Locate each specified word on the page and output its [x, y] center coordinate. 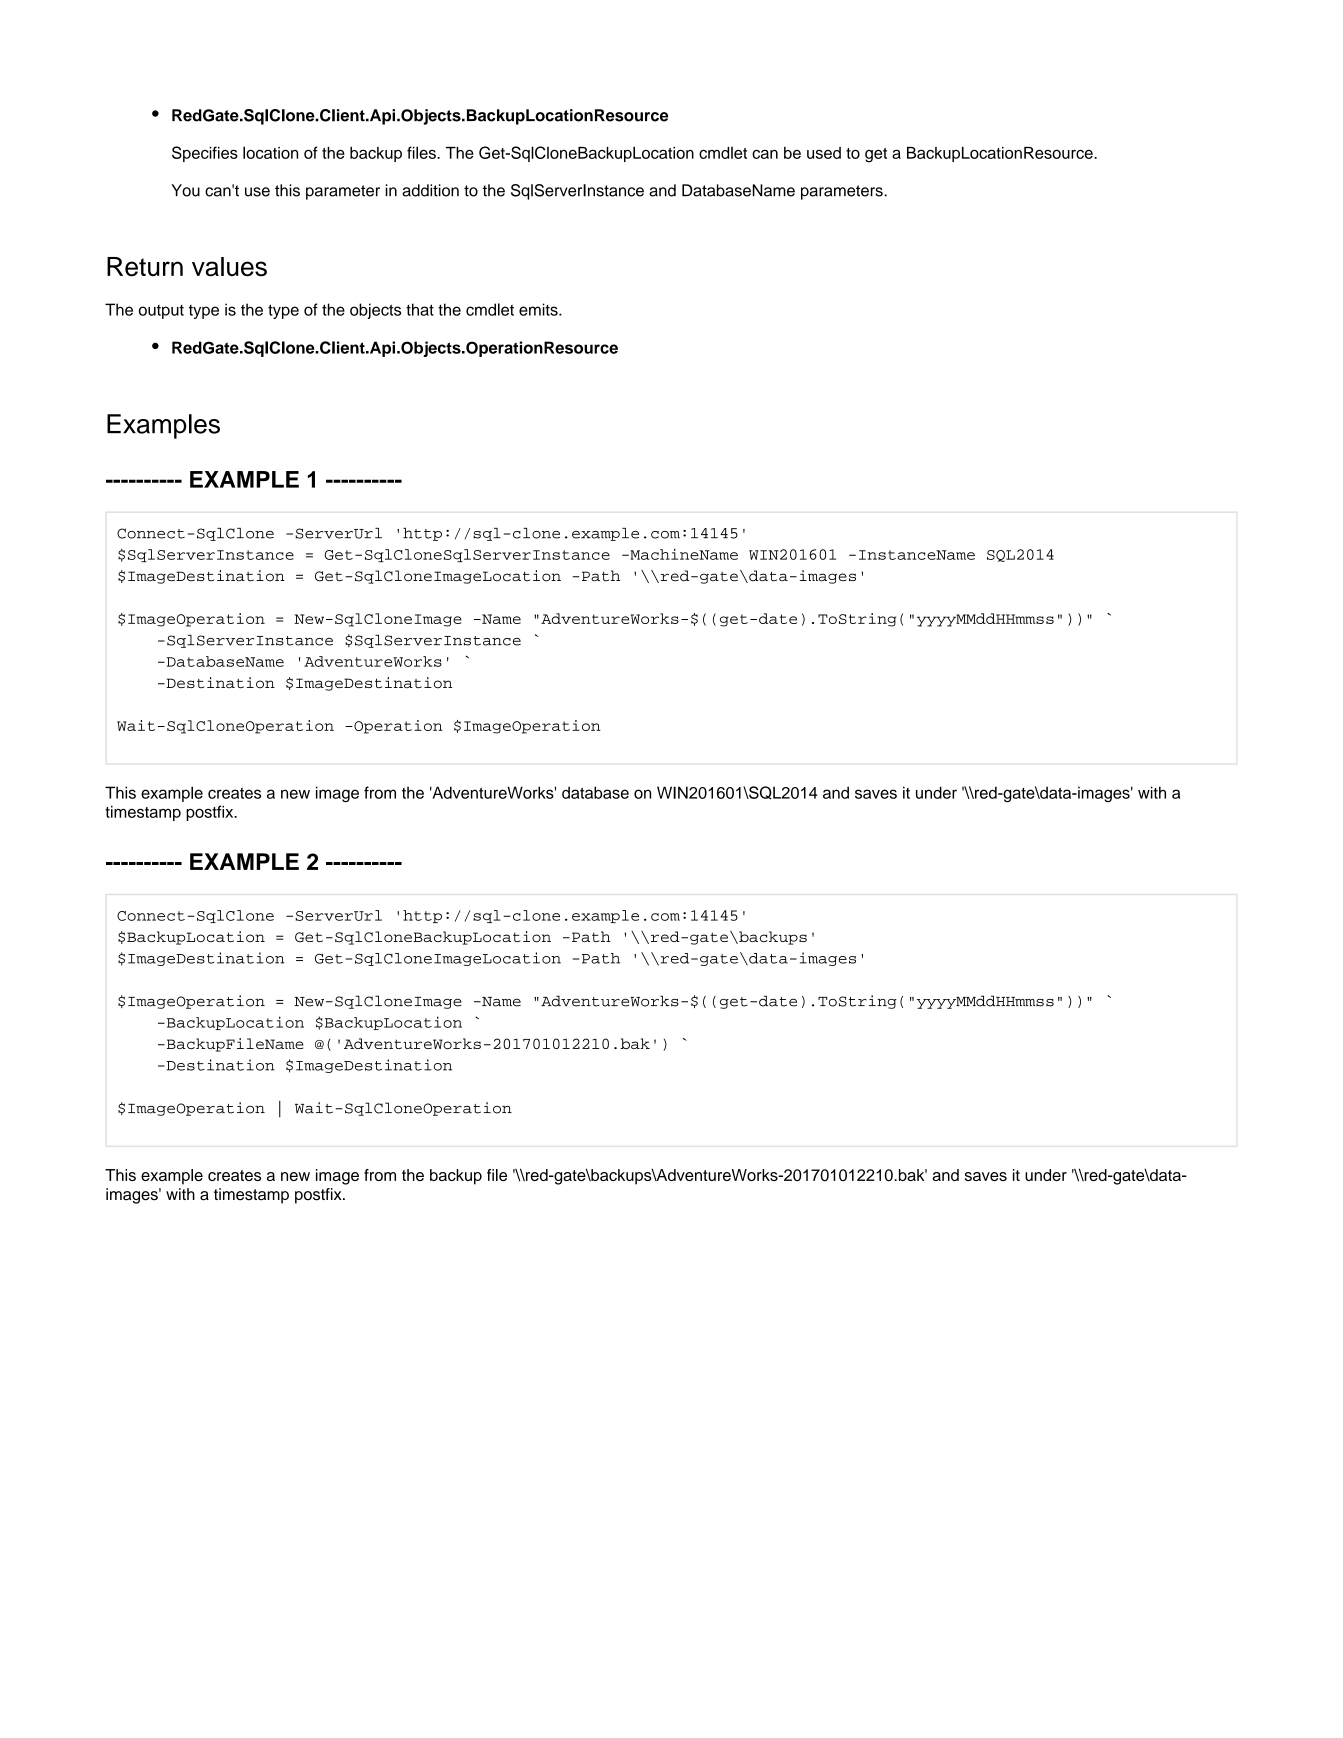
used [824, 153]
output [161, 312]
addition [430, 190]
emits [539, 309]
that [420, 309]
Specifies [205, 154]
